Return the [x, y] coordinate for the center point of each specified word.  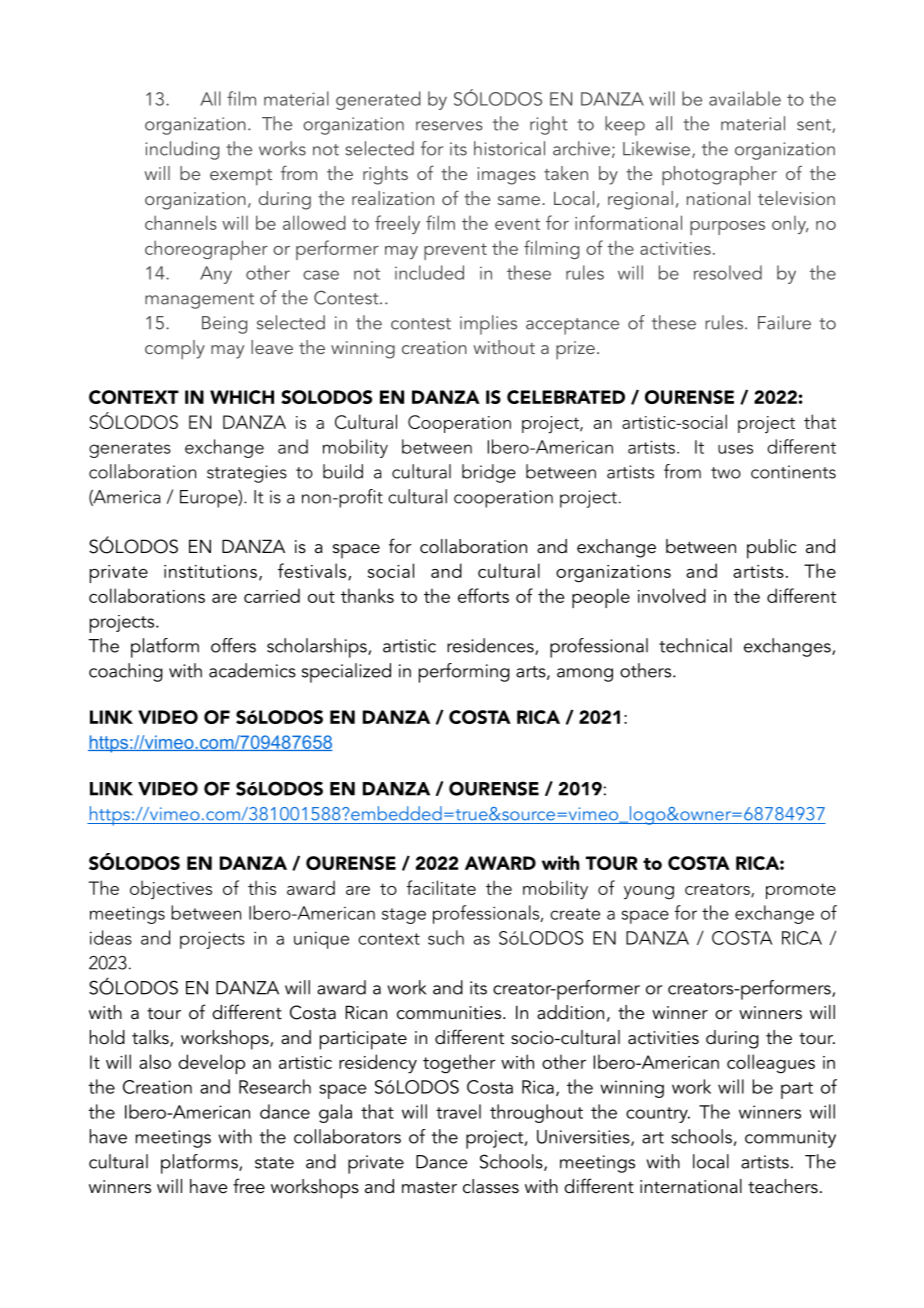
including [182, 150]
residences [491, 646]
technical [695, 645]
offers [233, 645]
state [274, 1163]
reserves [449, 126]
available [745, 98]
